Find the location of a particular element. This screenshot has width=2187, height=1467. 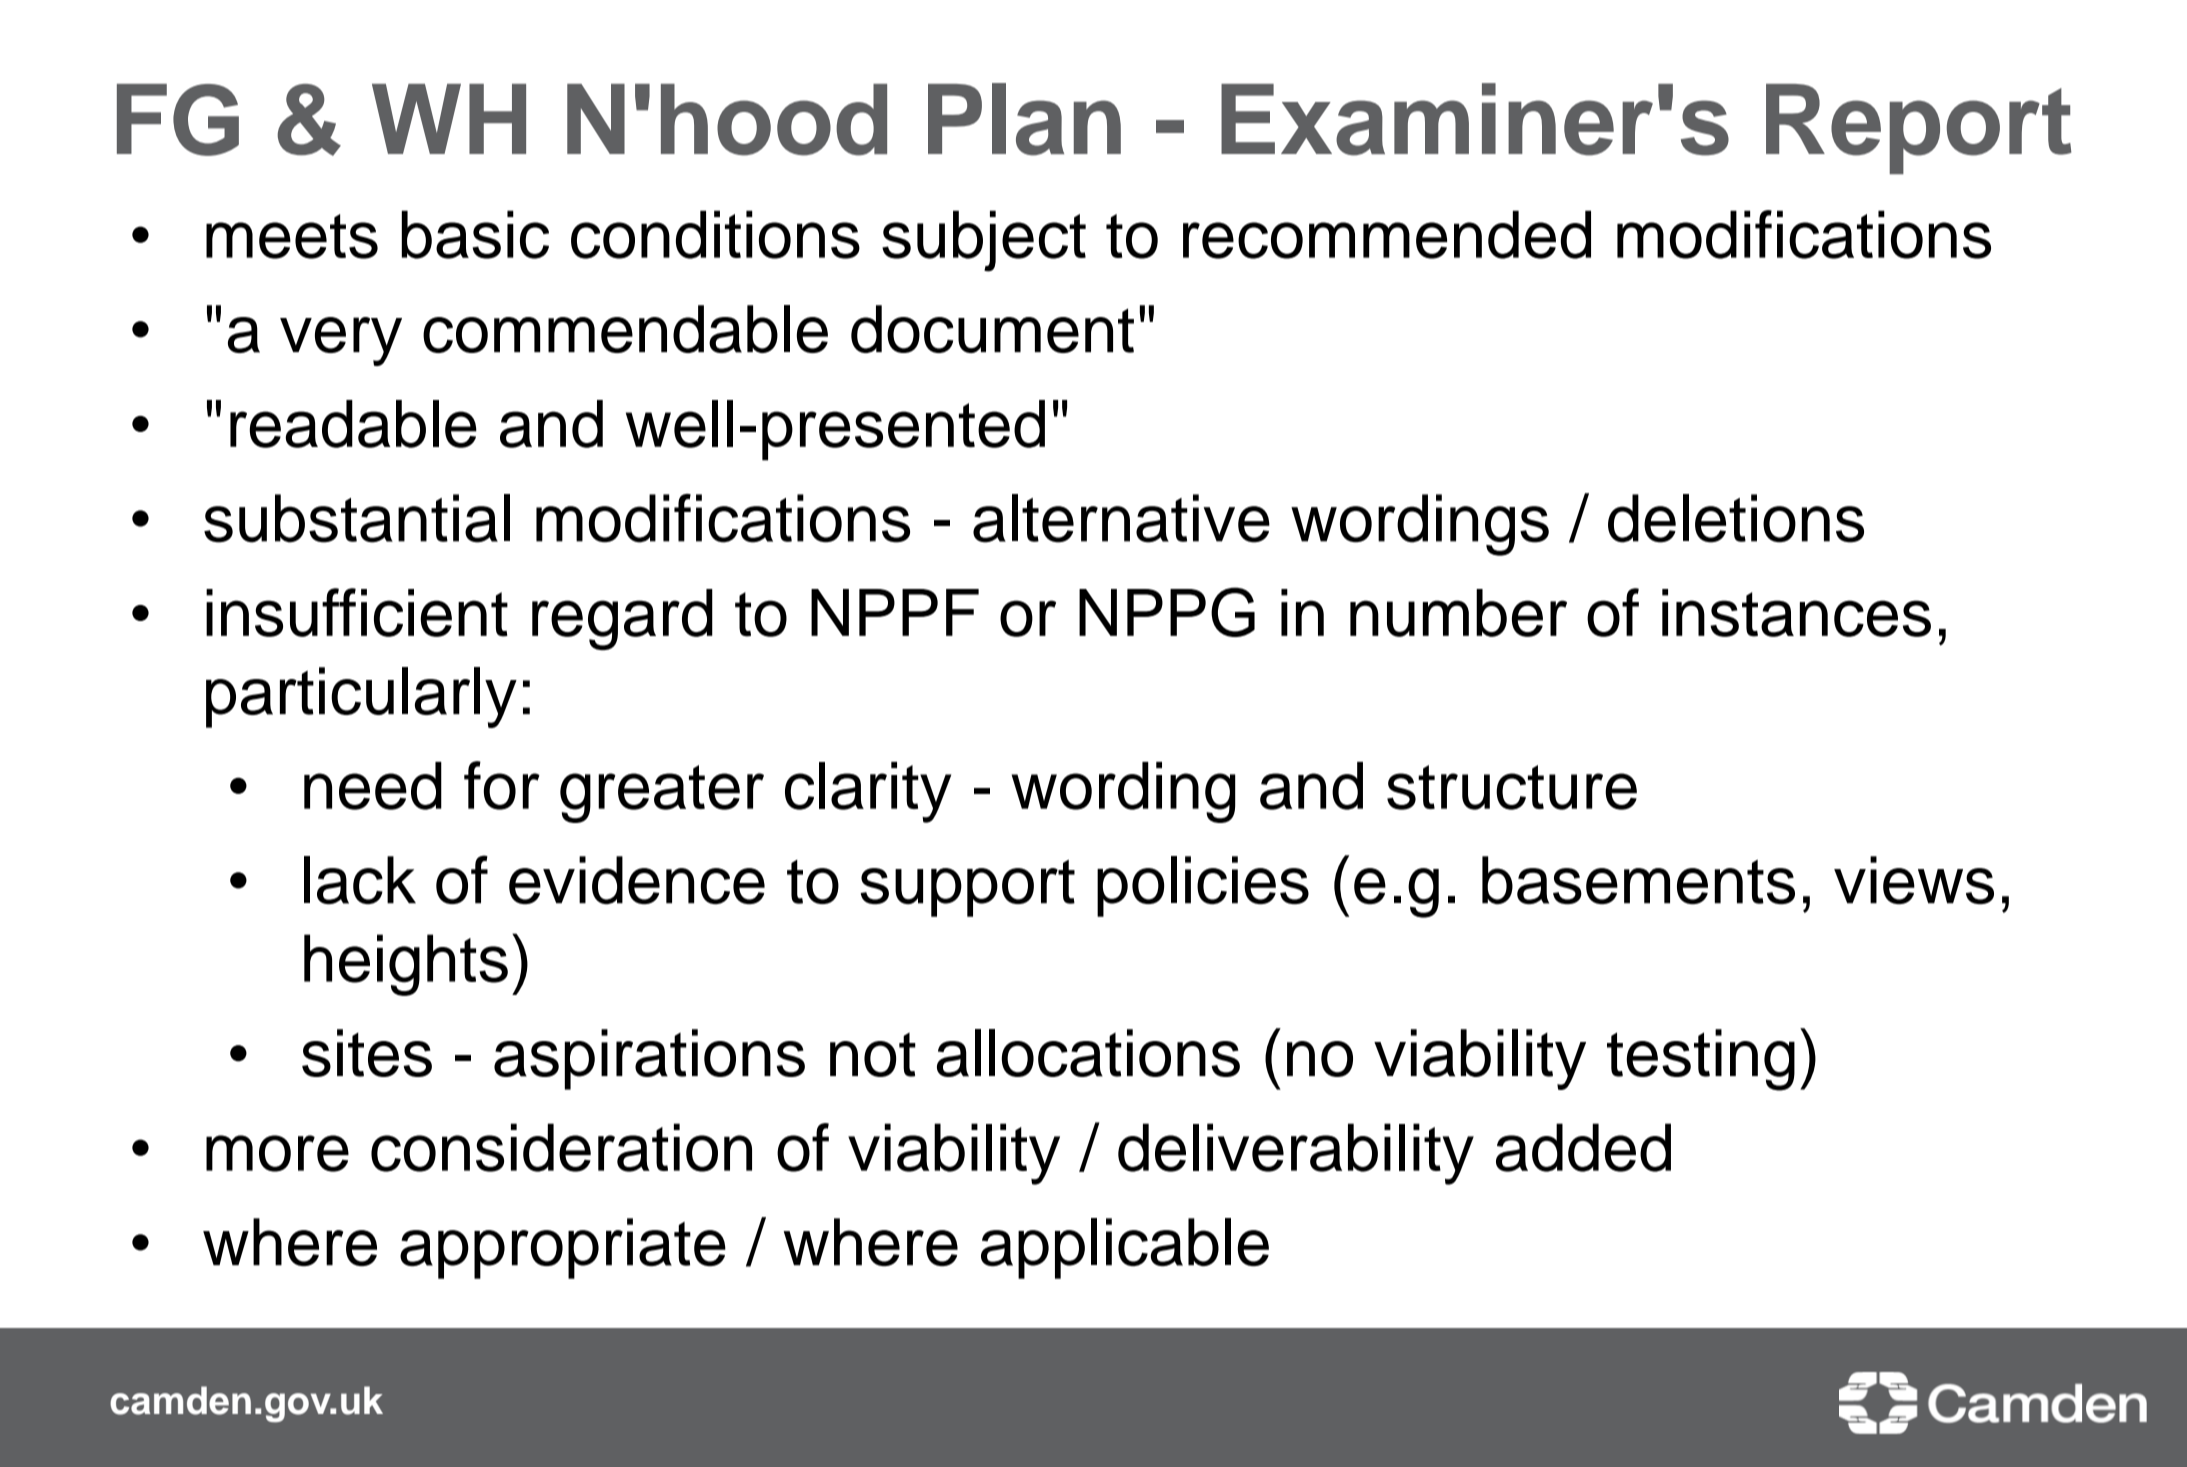

basic is located at coordinates (475, 234).
